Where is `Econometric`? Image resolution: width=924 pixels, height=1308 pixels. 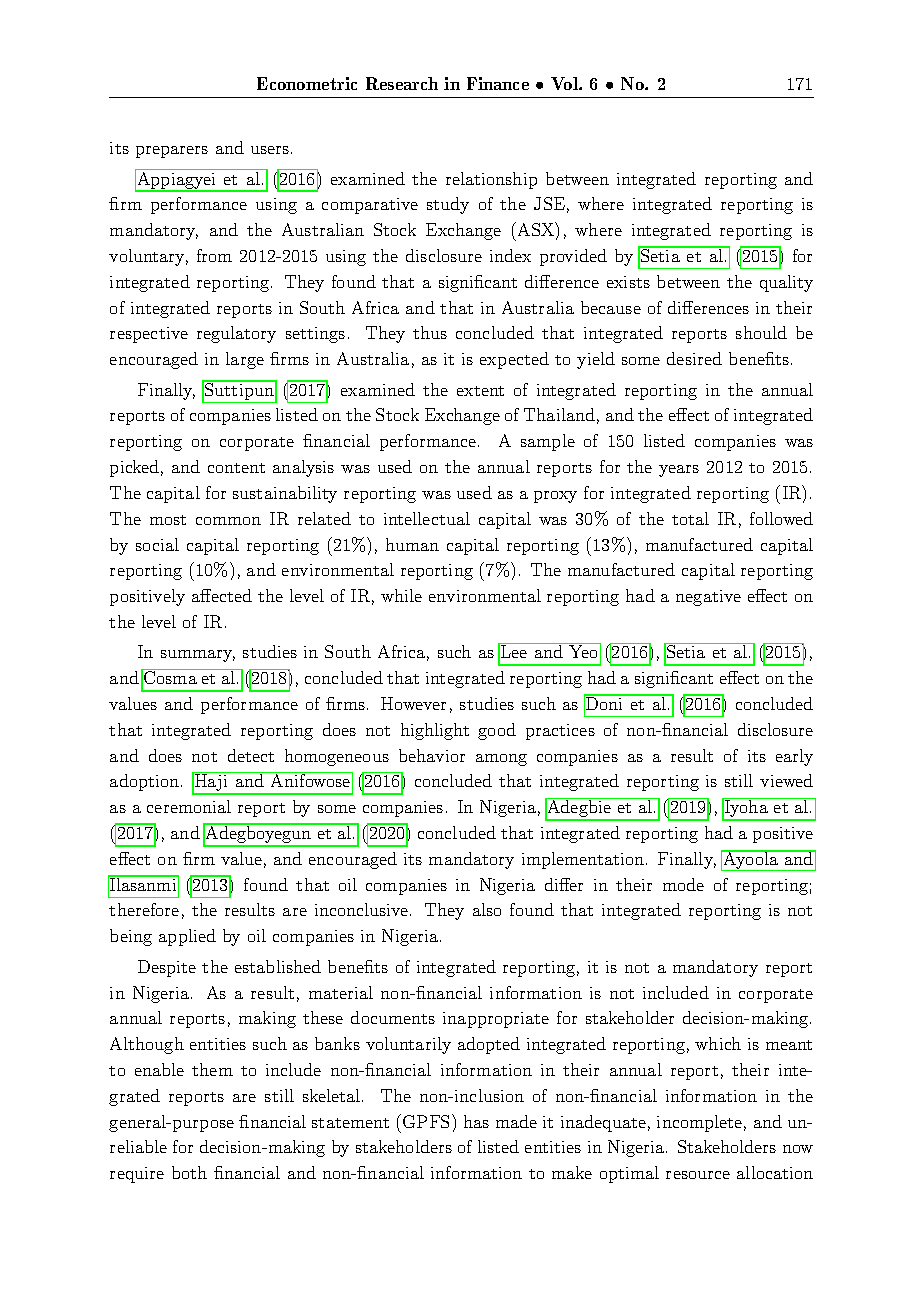
Econometric is located at coordinates (307, 83).
